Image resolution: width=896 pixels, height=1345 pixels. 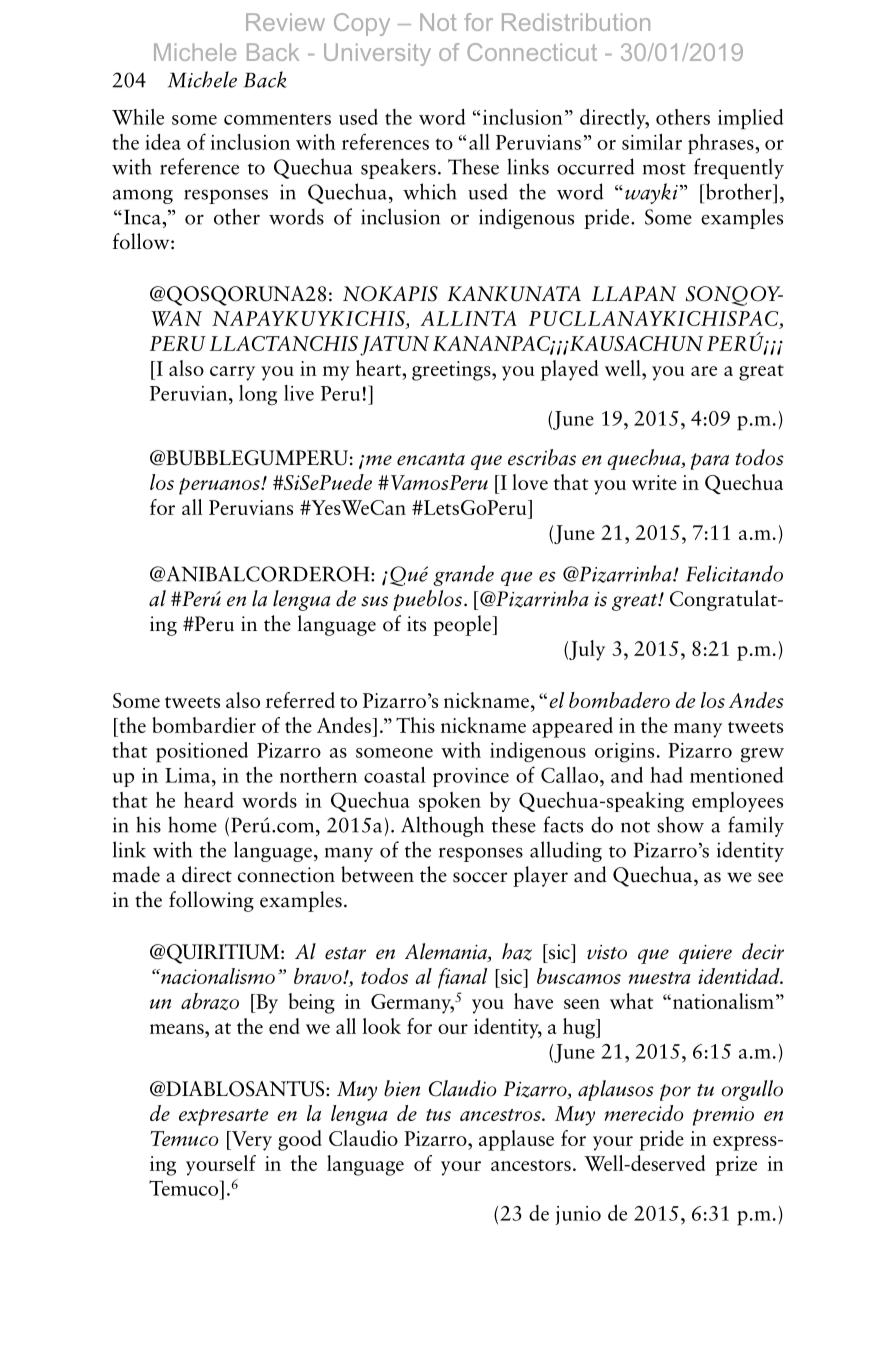 I want to click on Very, so click(x=250, y=1141).
